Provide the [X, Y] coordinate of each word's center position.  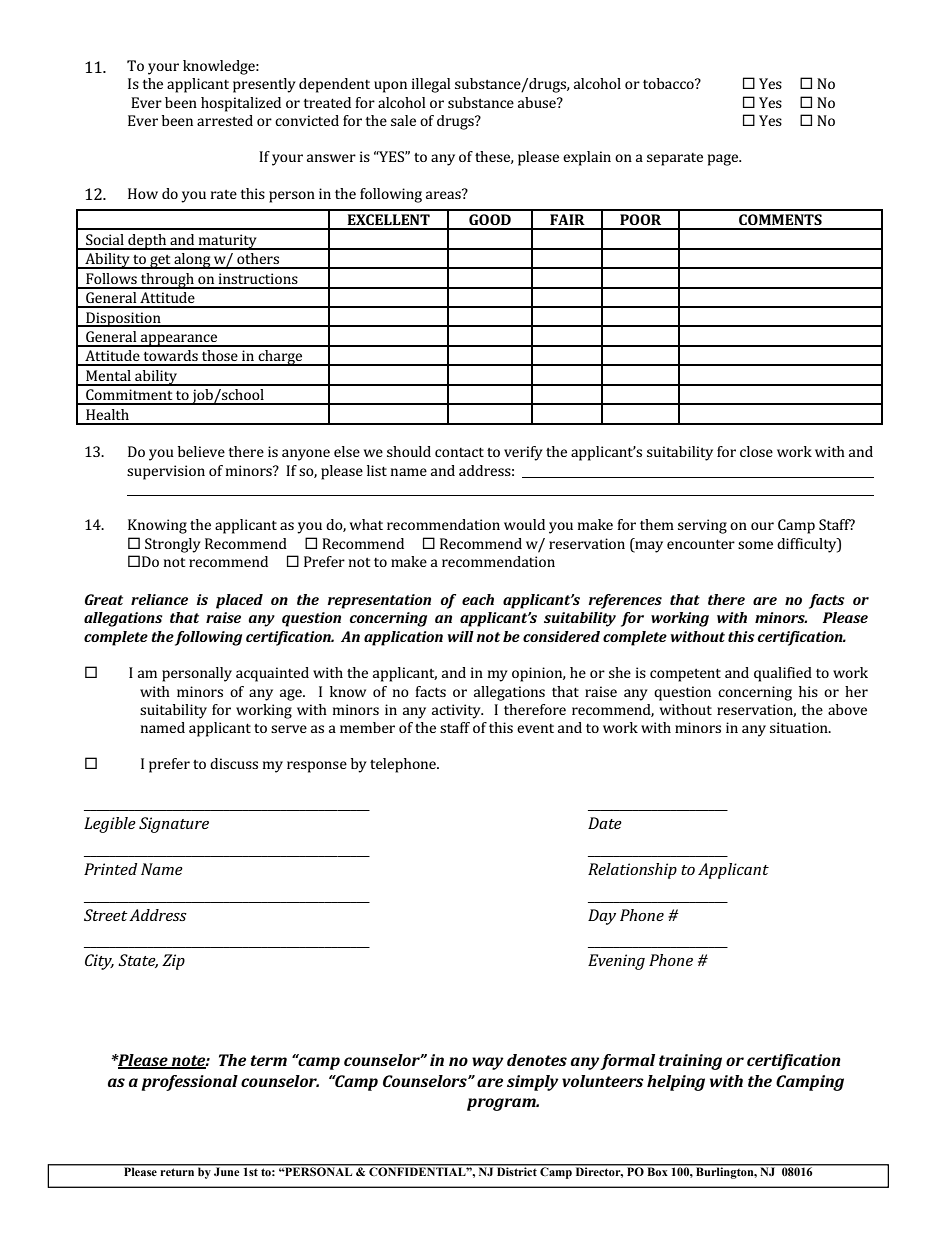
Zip [173, 962]
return [177, 1170]
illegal [431, 85]
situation [800, 727]
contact [459, 452]
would [524, 524]
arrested [225, 120]
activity [457, 711]
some [755, 545]
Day [602, 917]
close [756, 451]
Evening [616, 962]
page [724, 160]
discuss [234, 763]
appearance [179, 340]
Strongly [173, 545]
